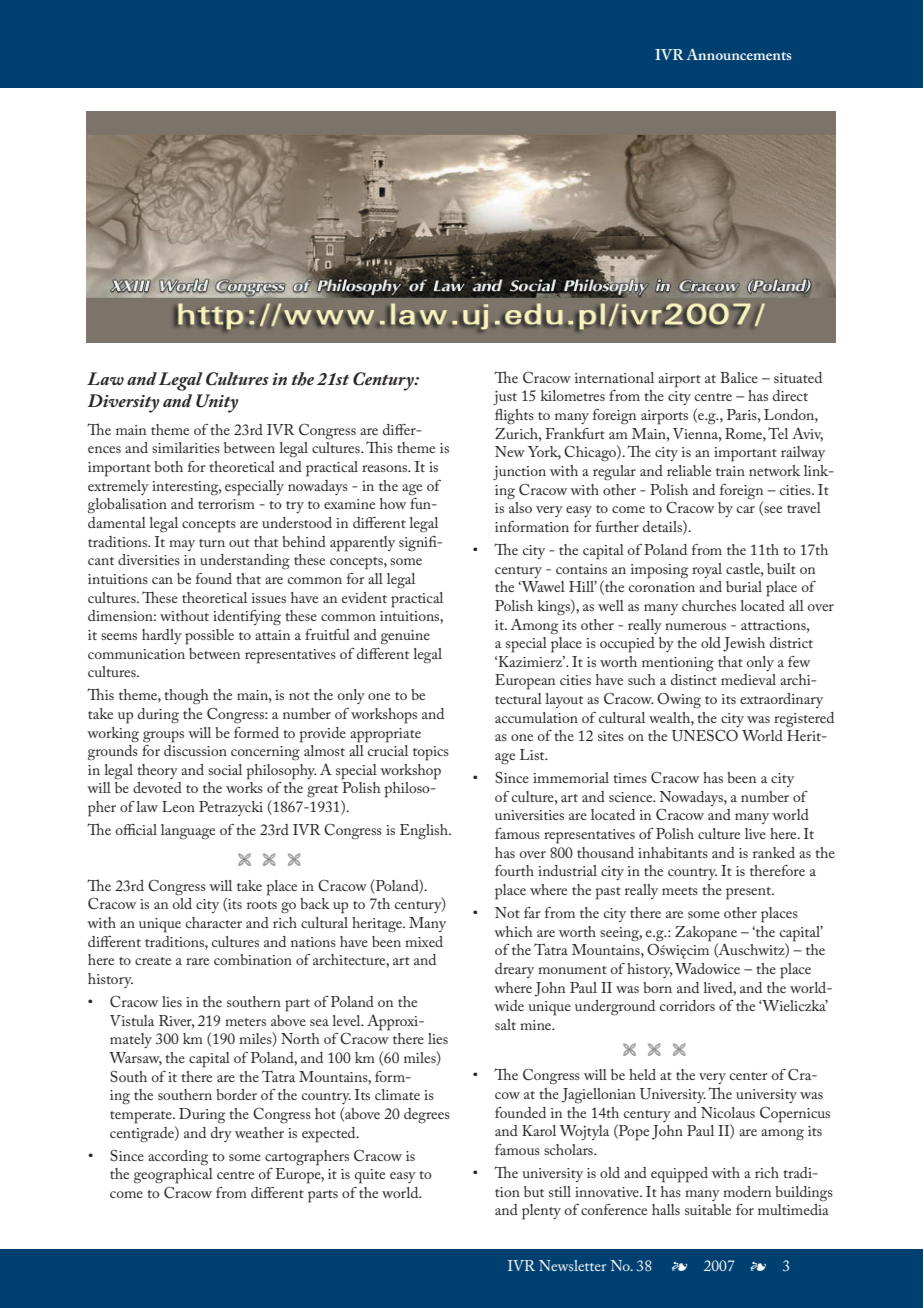 Image resolution: width=924 pixels, height=1308 pixels. Describe the element at coordinates (739, 377) in the page. I see `Balice` at that location.
